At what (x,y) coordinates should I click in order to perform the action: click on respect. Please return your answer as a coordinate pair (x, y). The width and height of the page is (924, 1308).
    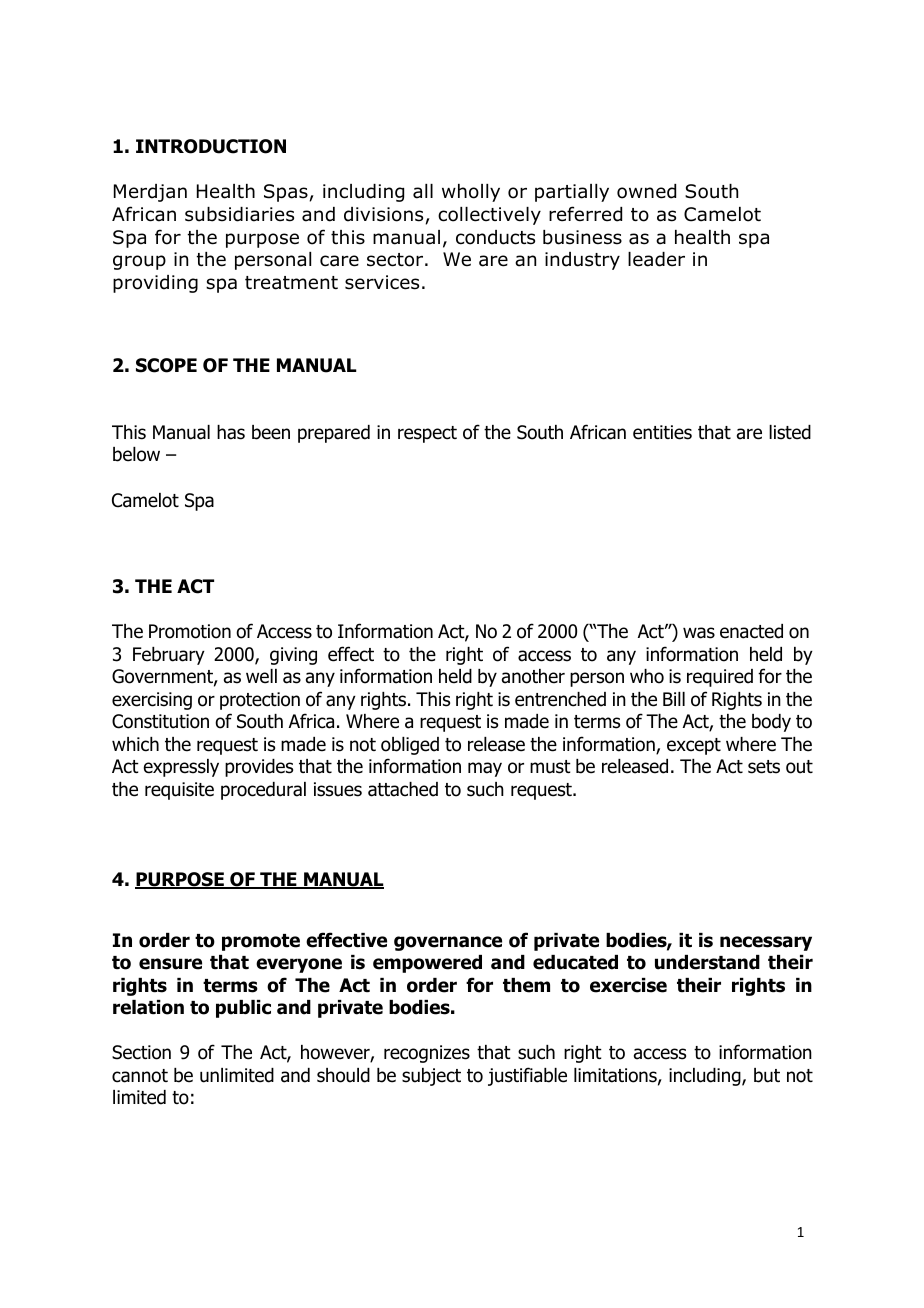
    Looking at the image, I should click on (427, 434).
